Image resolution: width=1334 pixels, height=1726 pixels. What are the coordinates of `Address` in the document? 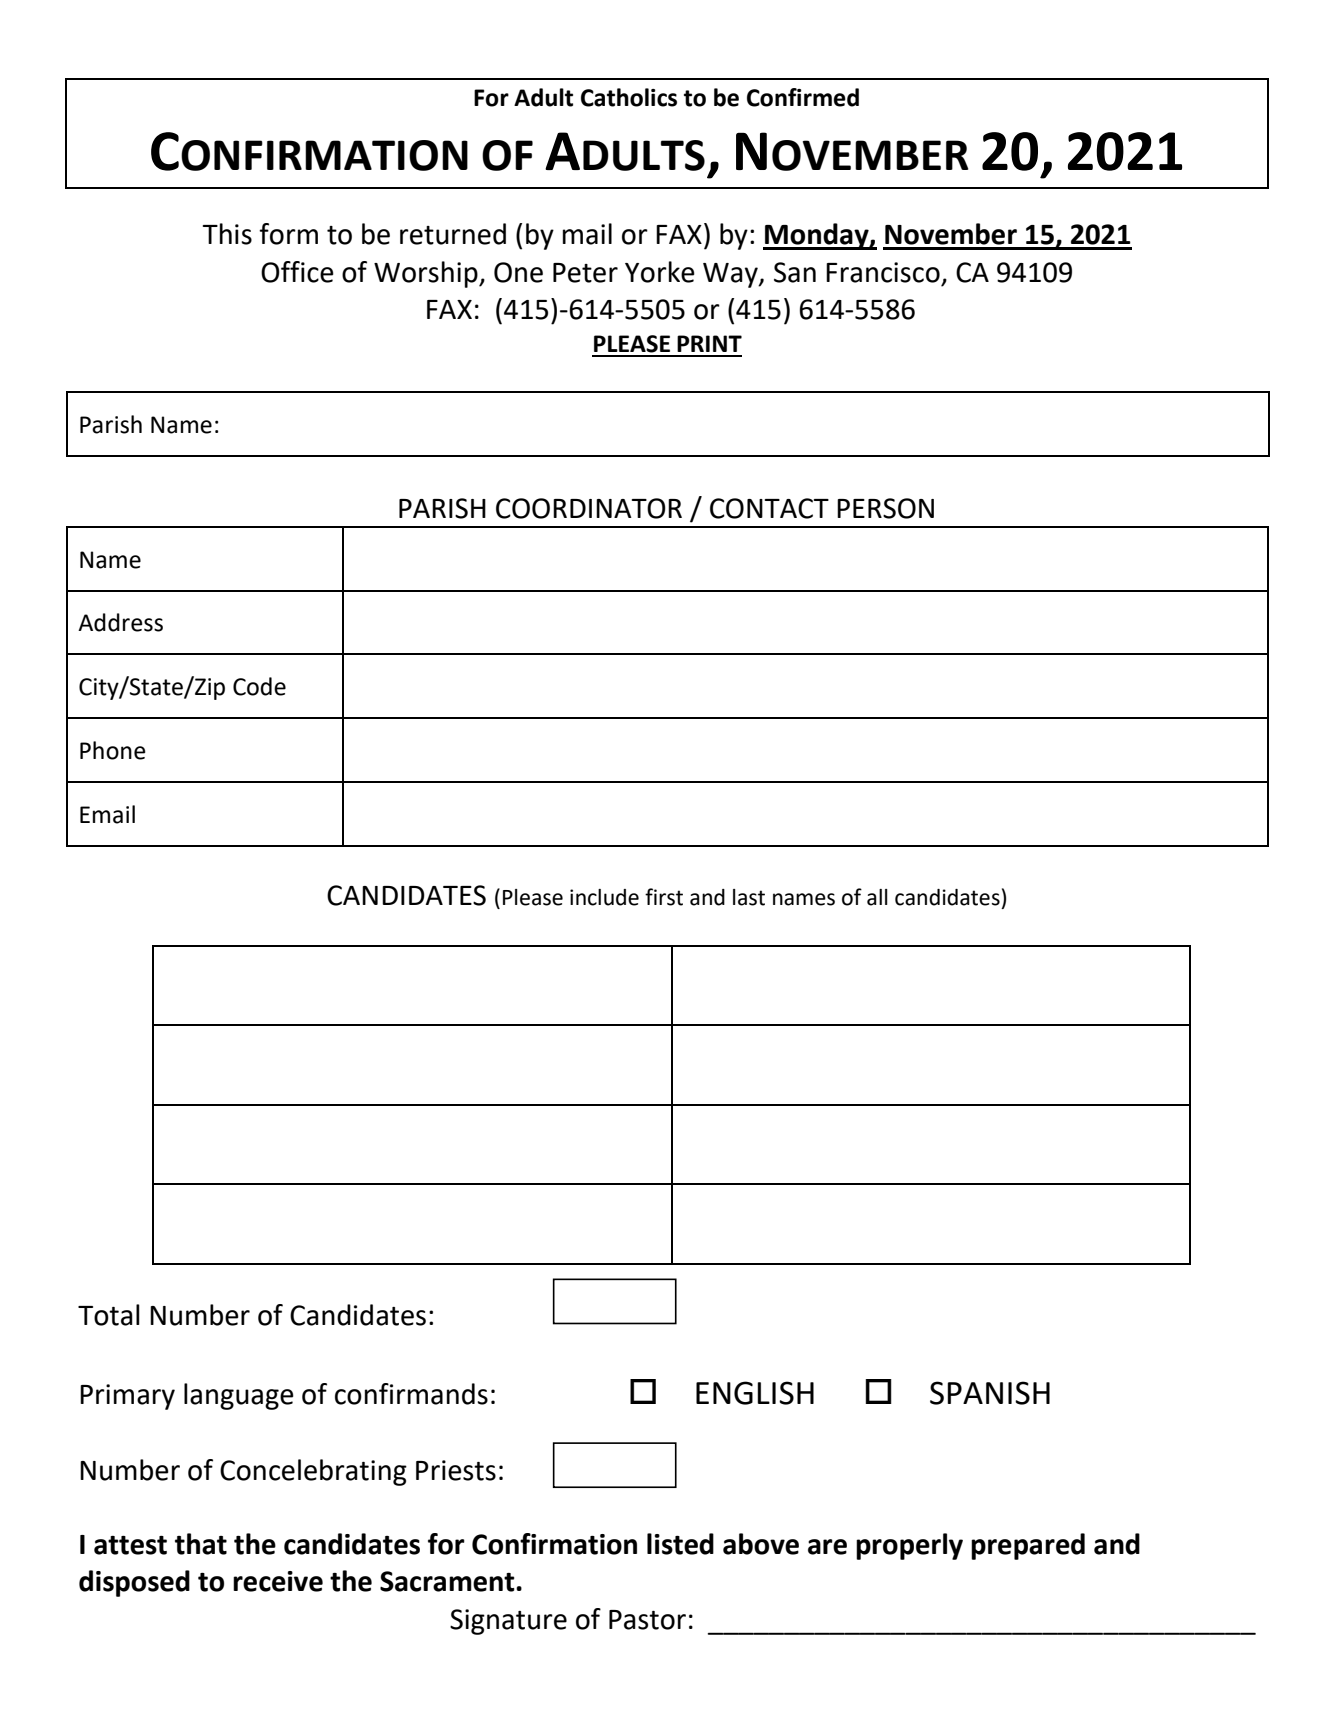 It's located at (120, 622).
